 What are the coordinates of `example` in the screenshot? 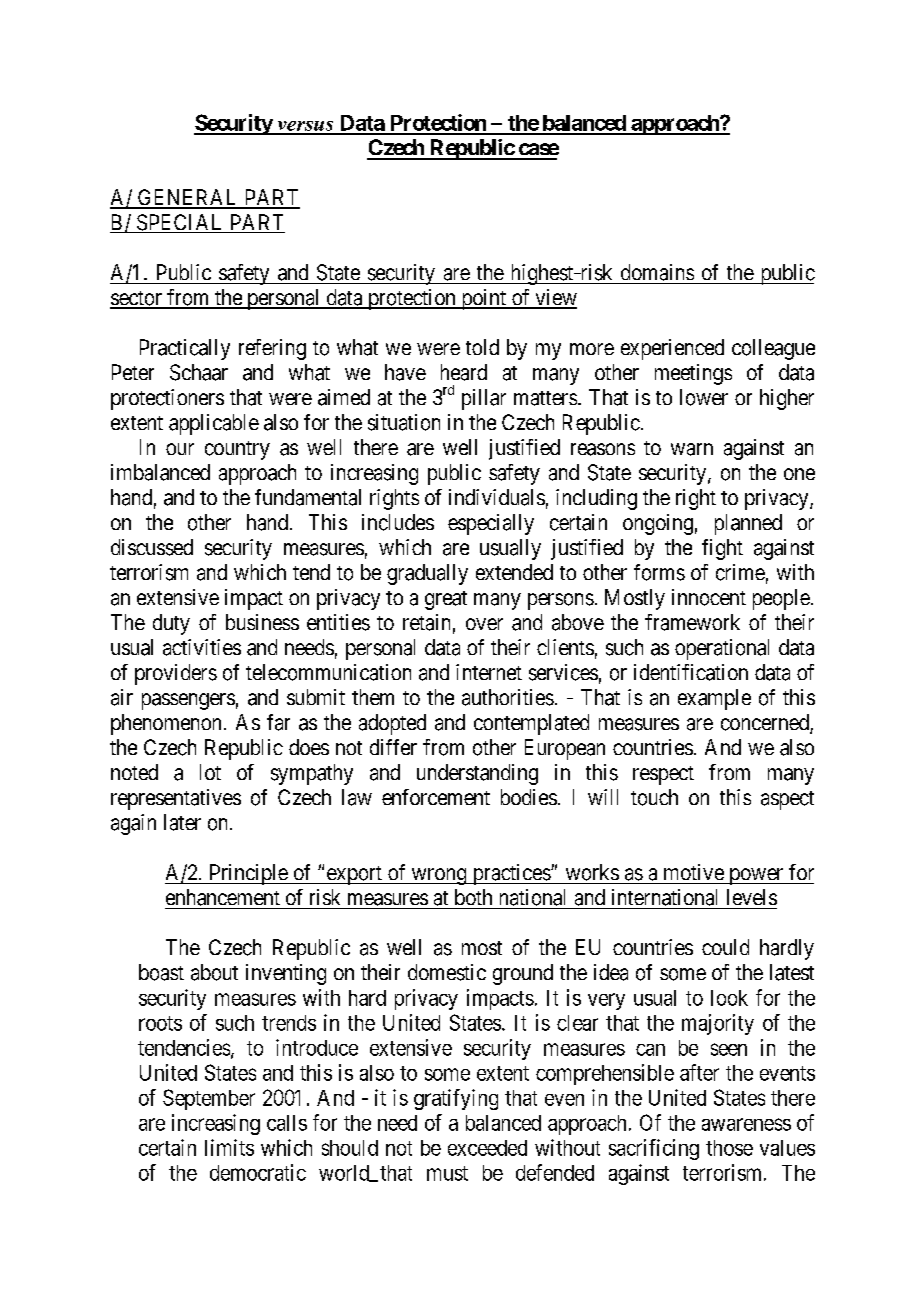 It's located at (714, 699).
